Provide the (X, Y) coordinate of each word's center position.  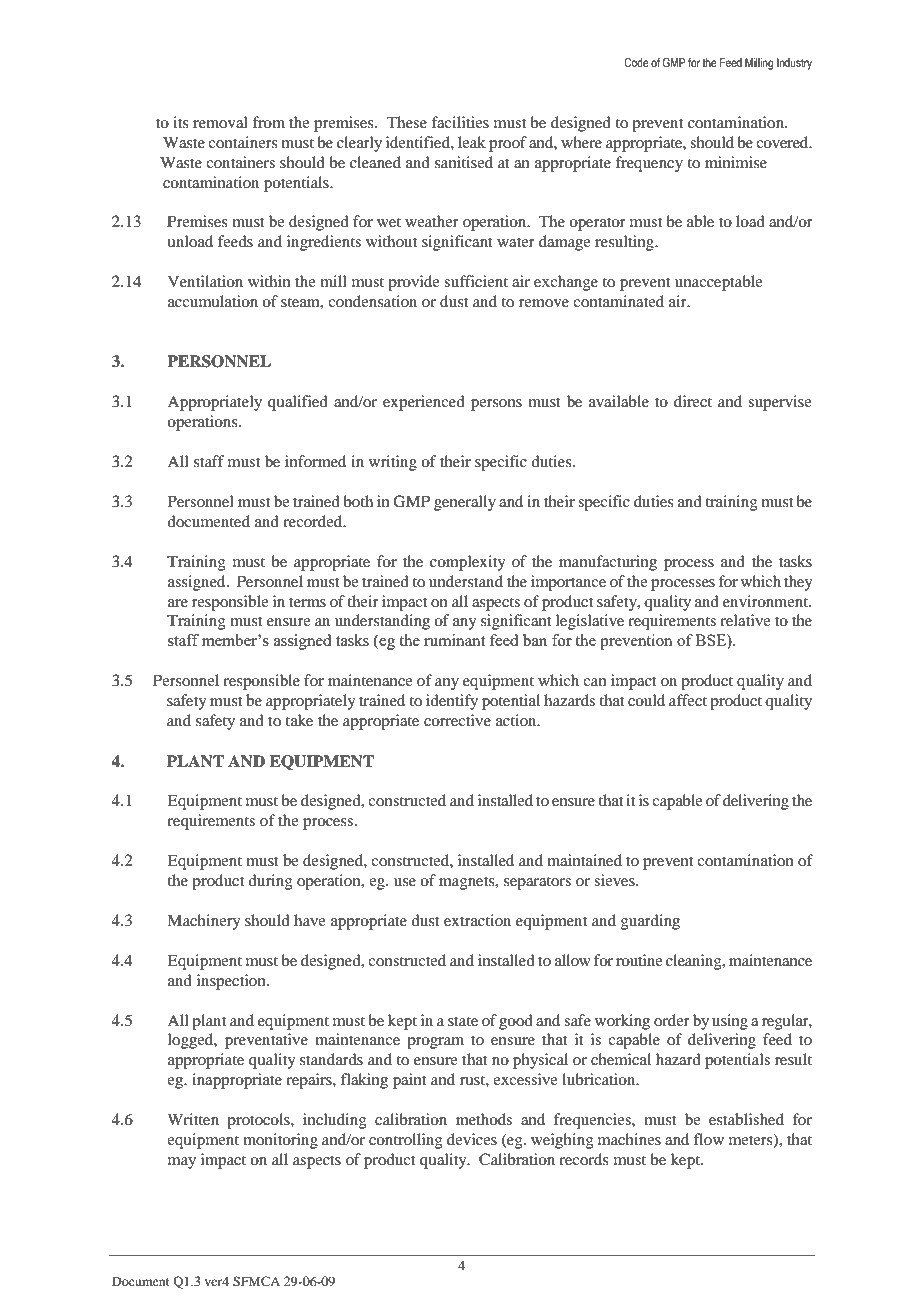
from (268, 122)
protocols (259, 1121)
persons (496, 405)
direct (693, 401)
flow (709, 1139)
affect (688, 700)
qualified (298, 403)
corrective (457, 720)
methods (484, 1119)
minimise (736, 162)
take (299, 720)
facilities (460, 122)
